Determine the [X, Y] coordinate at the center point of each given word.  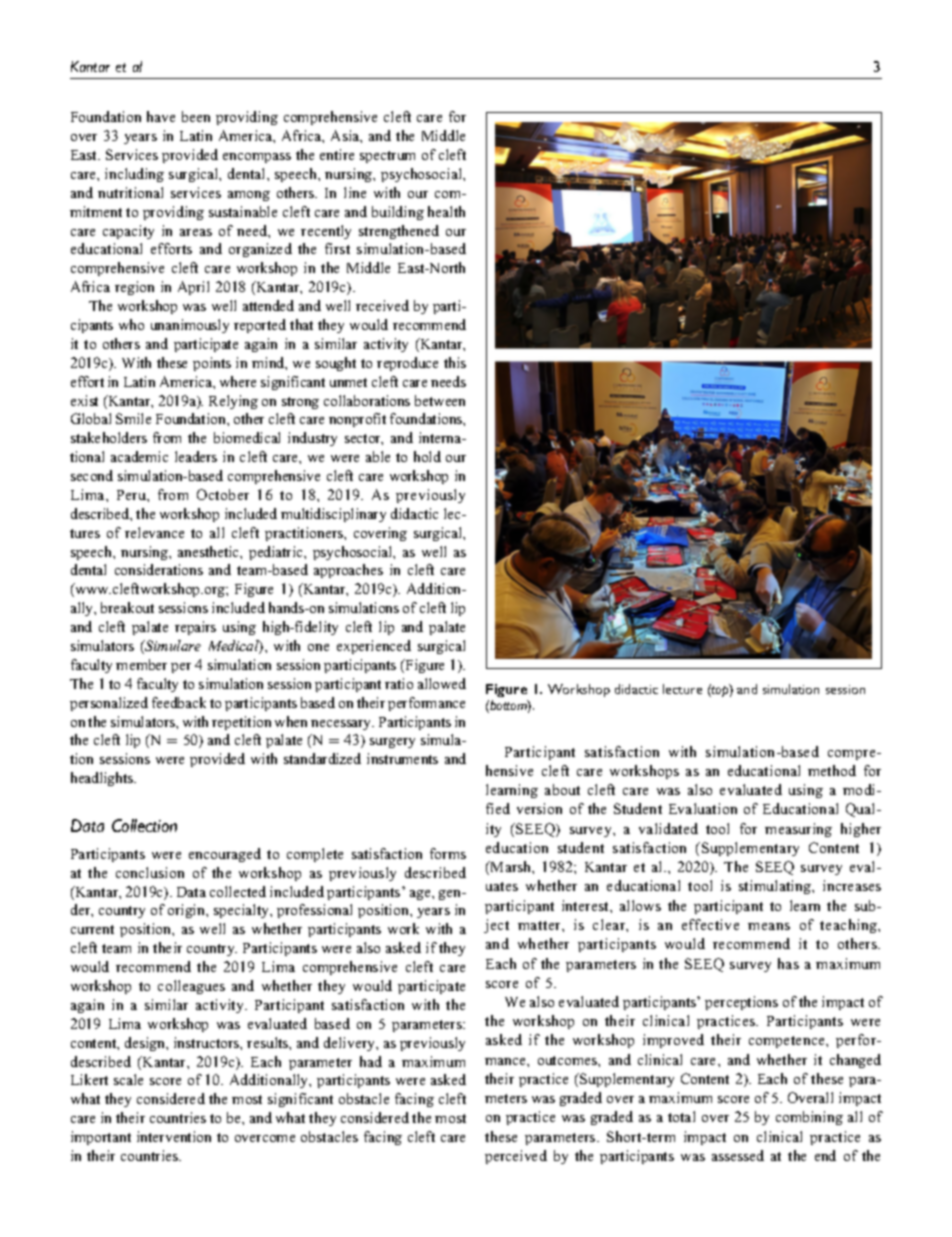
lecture [682, 689]
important [101, 1138]
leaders [196, 456]
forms [448, 853]
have [161, 116]
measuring [798, 830]
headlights [103, 779]
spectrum [387, 157]
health [446, 211]
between [440, 400]
